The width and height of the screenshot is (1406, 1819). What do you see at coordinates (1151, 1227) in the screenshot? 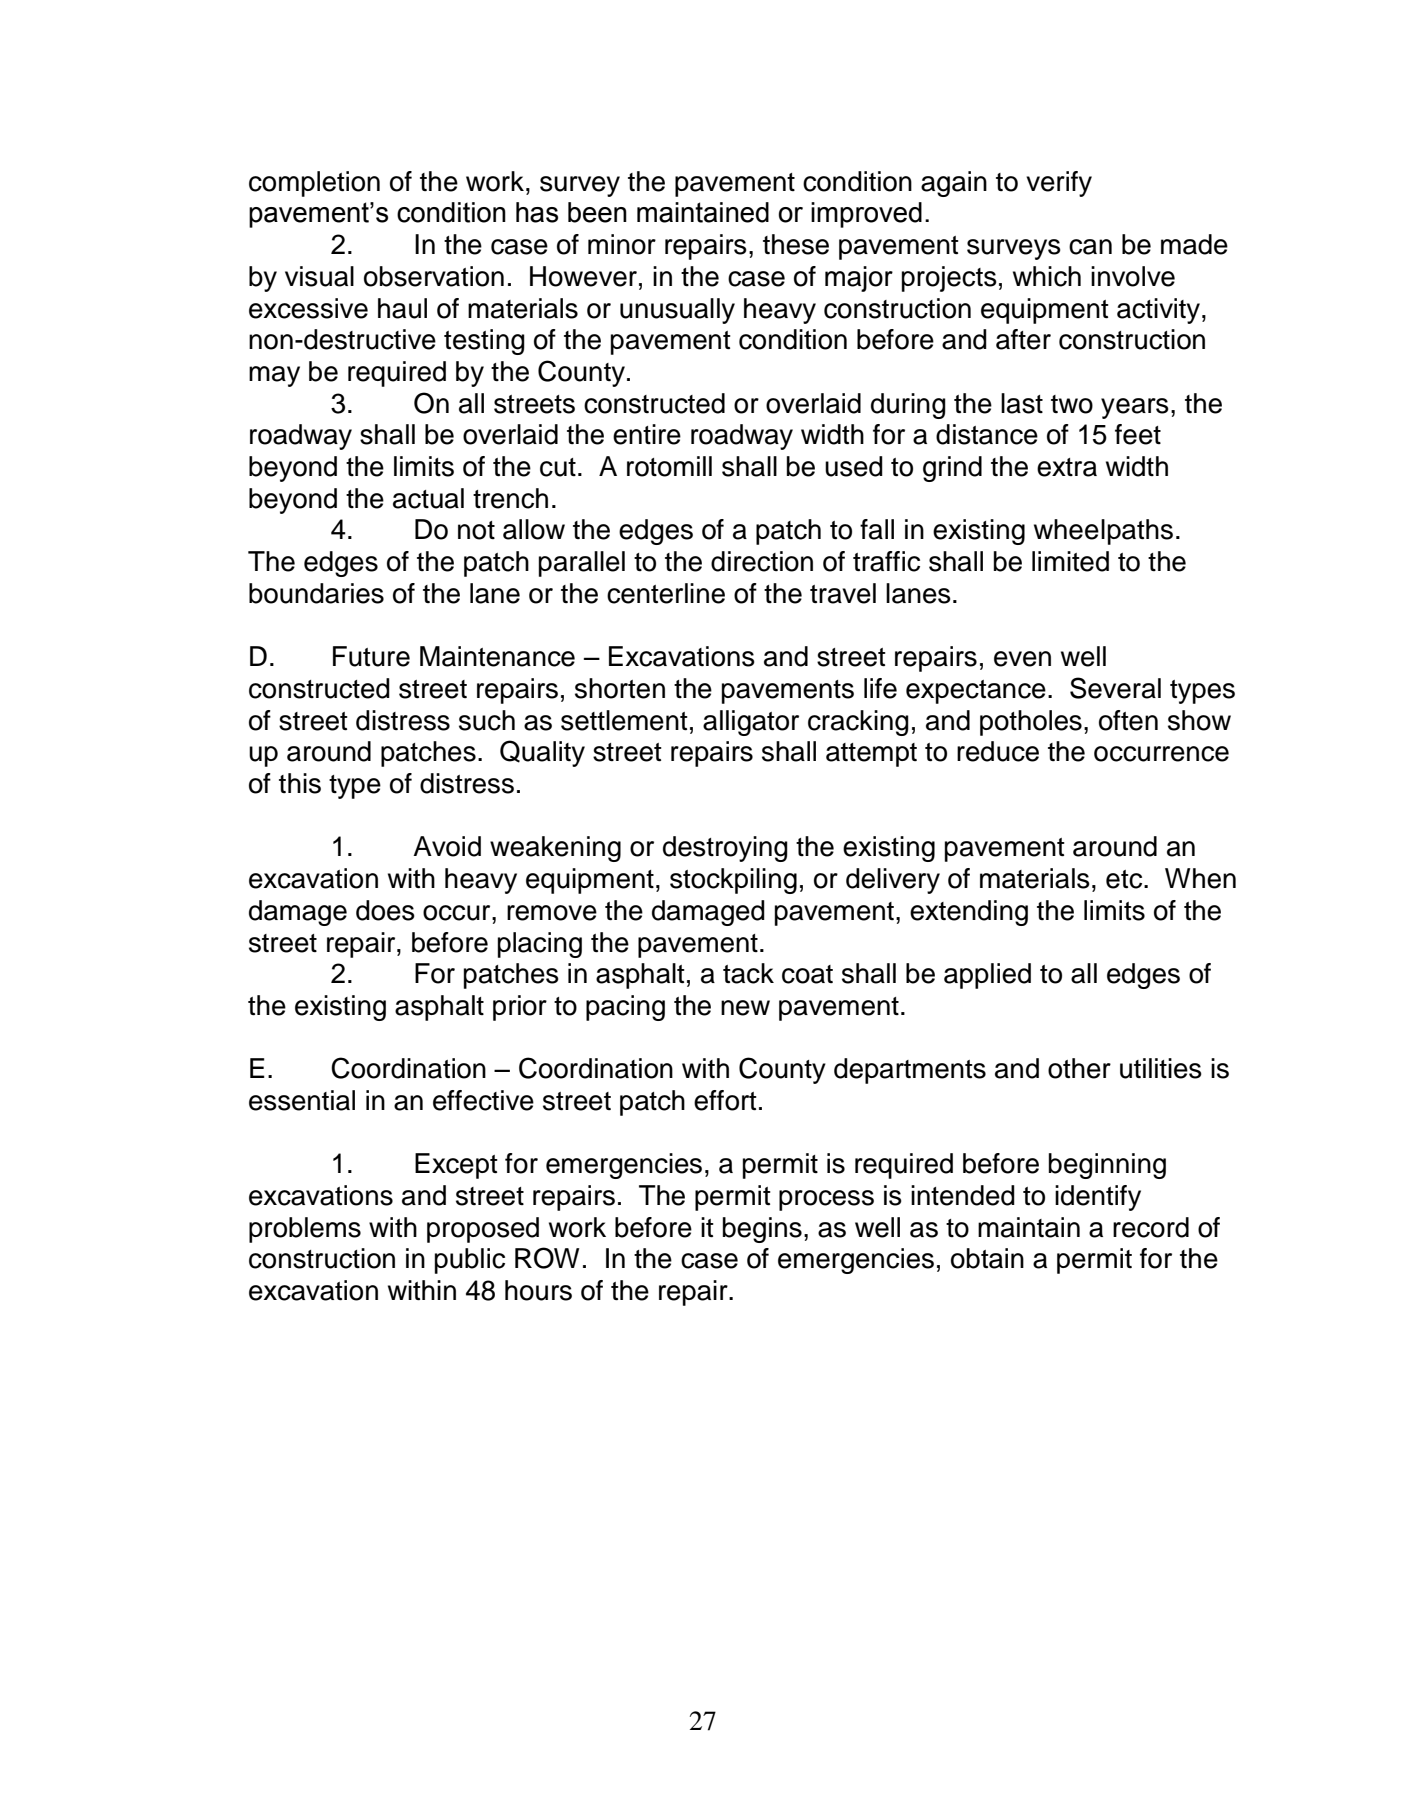
I see `record` at bounding box center [1151, 1227].
